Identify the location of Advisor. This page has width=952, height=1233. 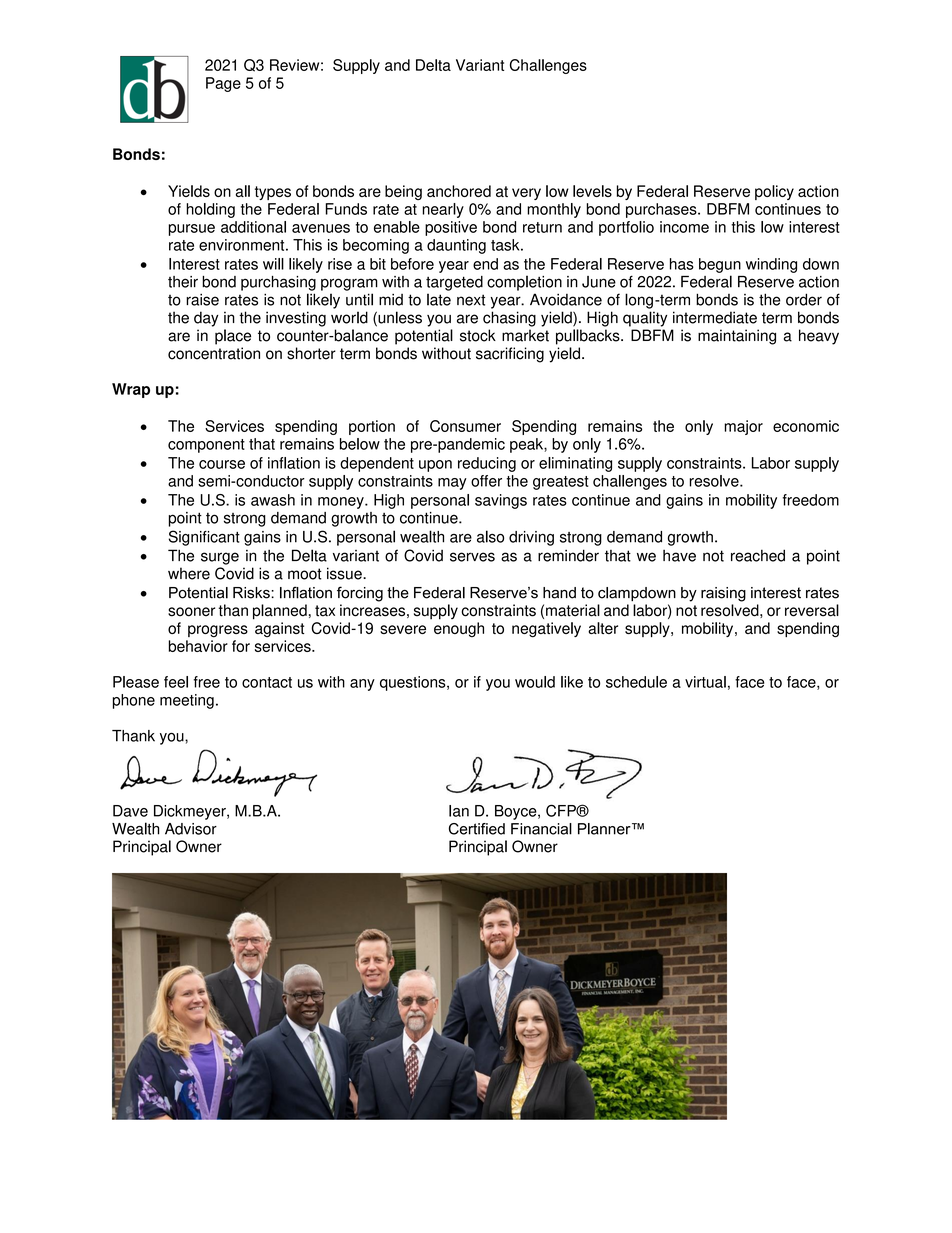
(191, 829).
